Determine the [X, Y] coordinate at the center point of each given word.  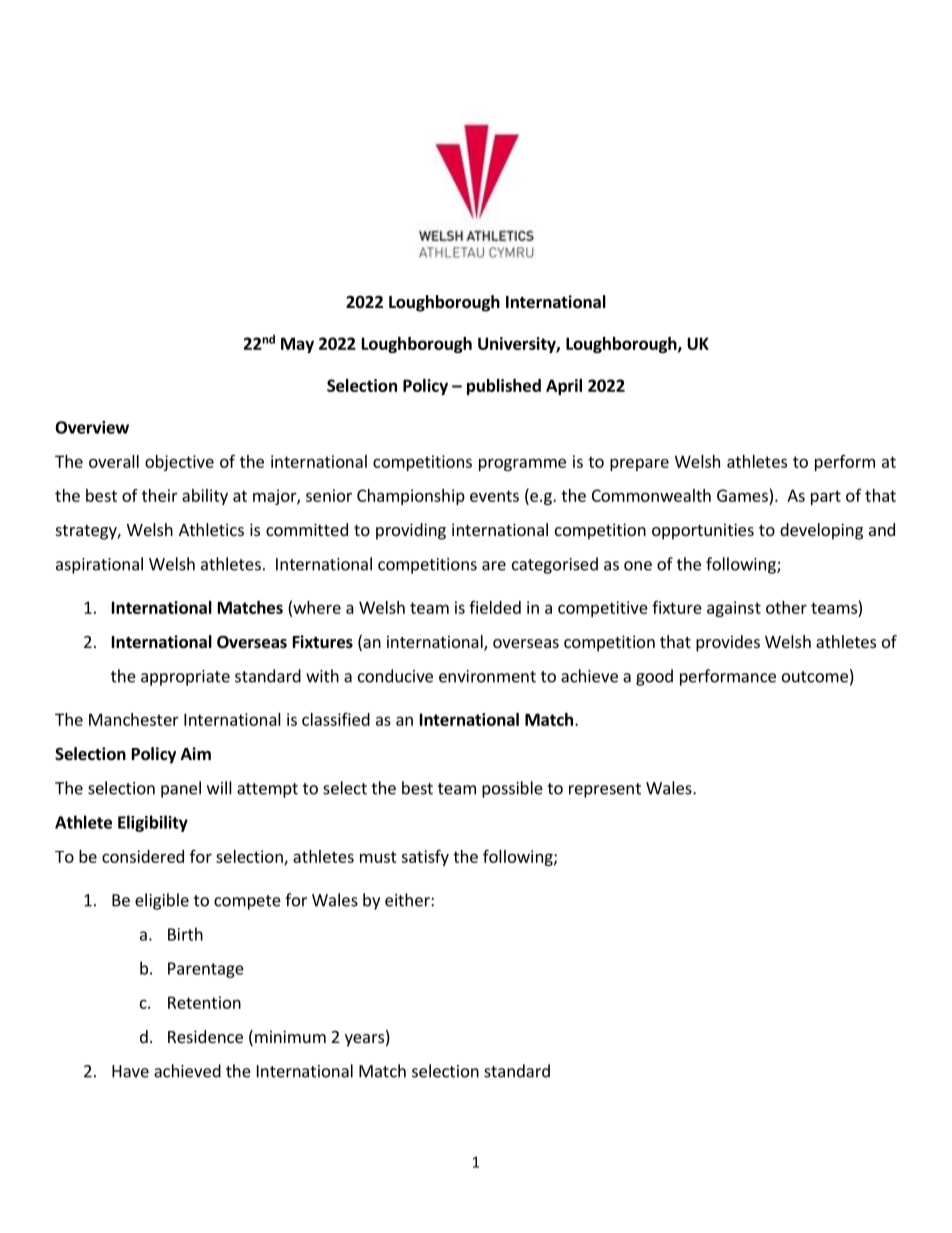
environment [487, 676]
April [564, 387]
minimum [290, 1036]
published [504, 387]
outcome [815, 677]
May [297, 345]
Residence [205, 1036]
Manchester [134, 719]
